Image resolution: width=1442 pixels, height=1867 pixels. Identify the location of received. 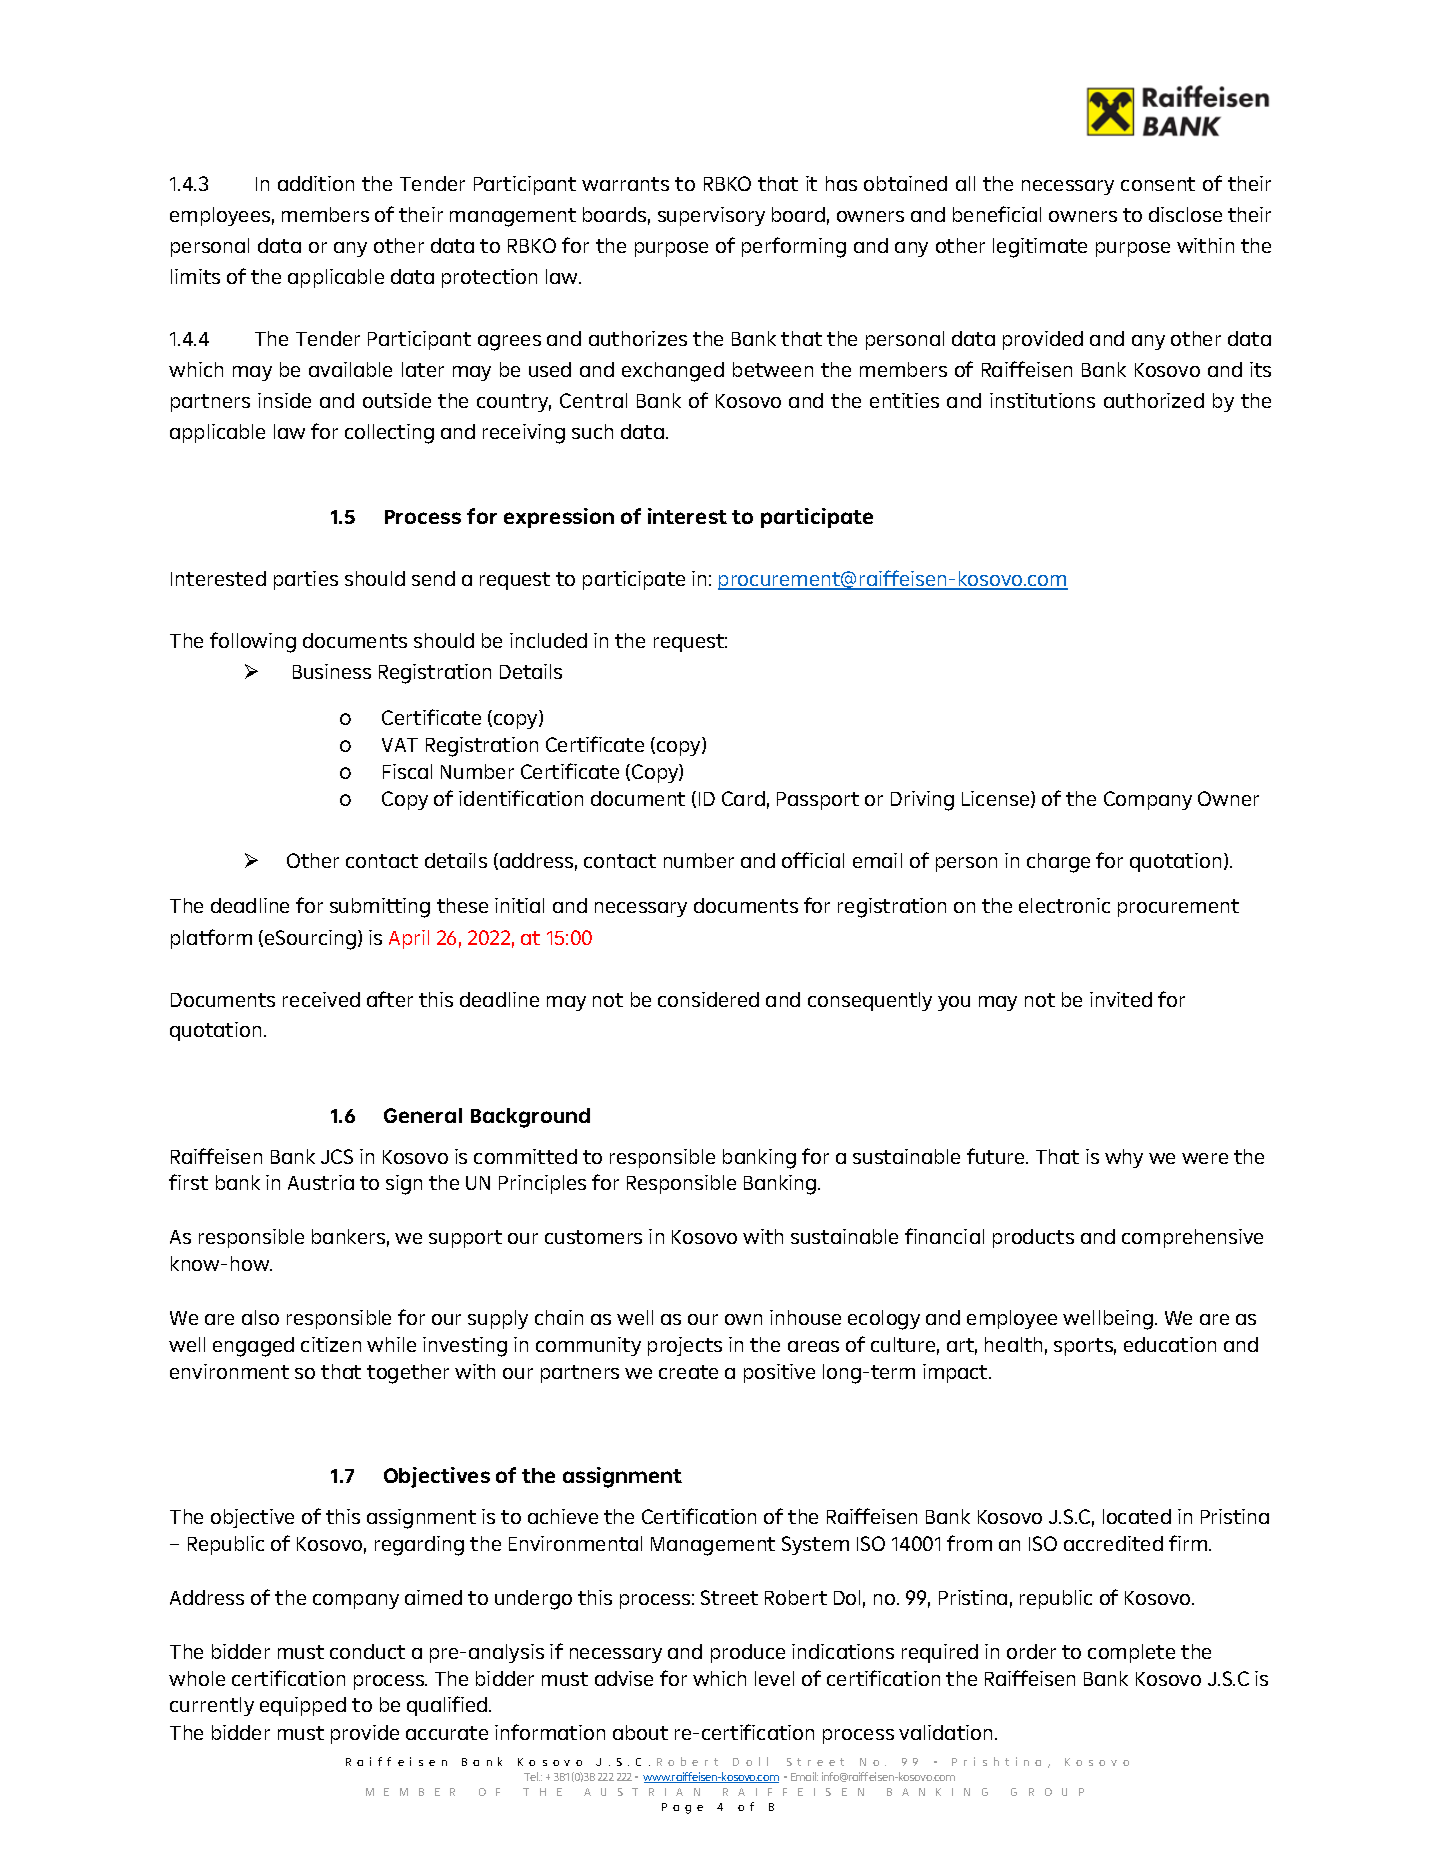
(321, 999).
